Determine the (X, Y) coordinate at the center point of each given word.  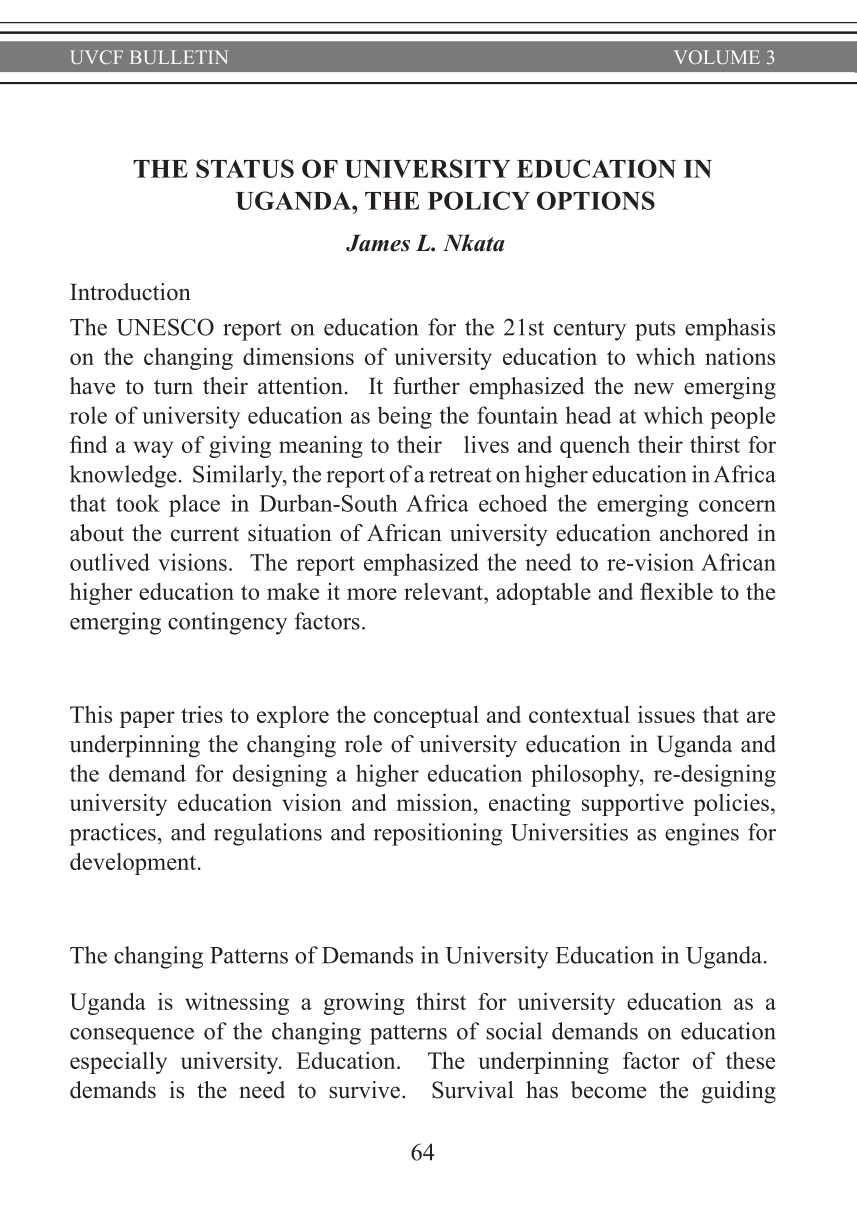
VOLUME (717, 57)
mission (436, 802)
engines (702, 834)
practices (112, 834)
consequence (132, 1036)
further (426, 386)
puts (655, 331)
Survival (473, 1090)
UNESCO (165, 327)
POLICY (479, 200)
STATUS (245, 168)
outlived (110, 562)
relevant (444, 591)
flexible (676, 591)
